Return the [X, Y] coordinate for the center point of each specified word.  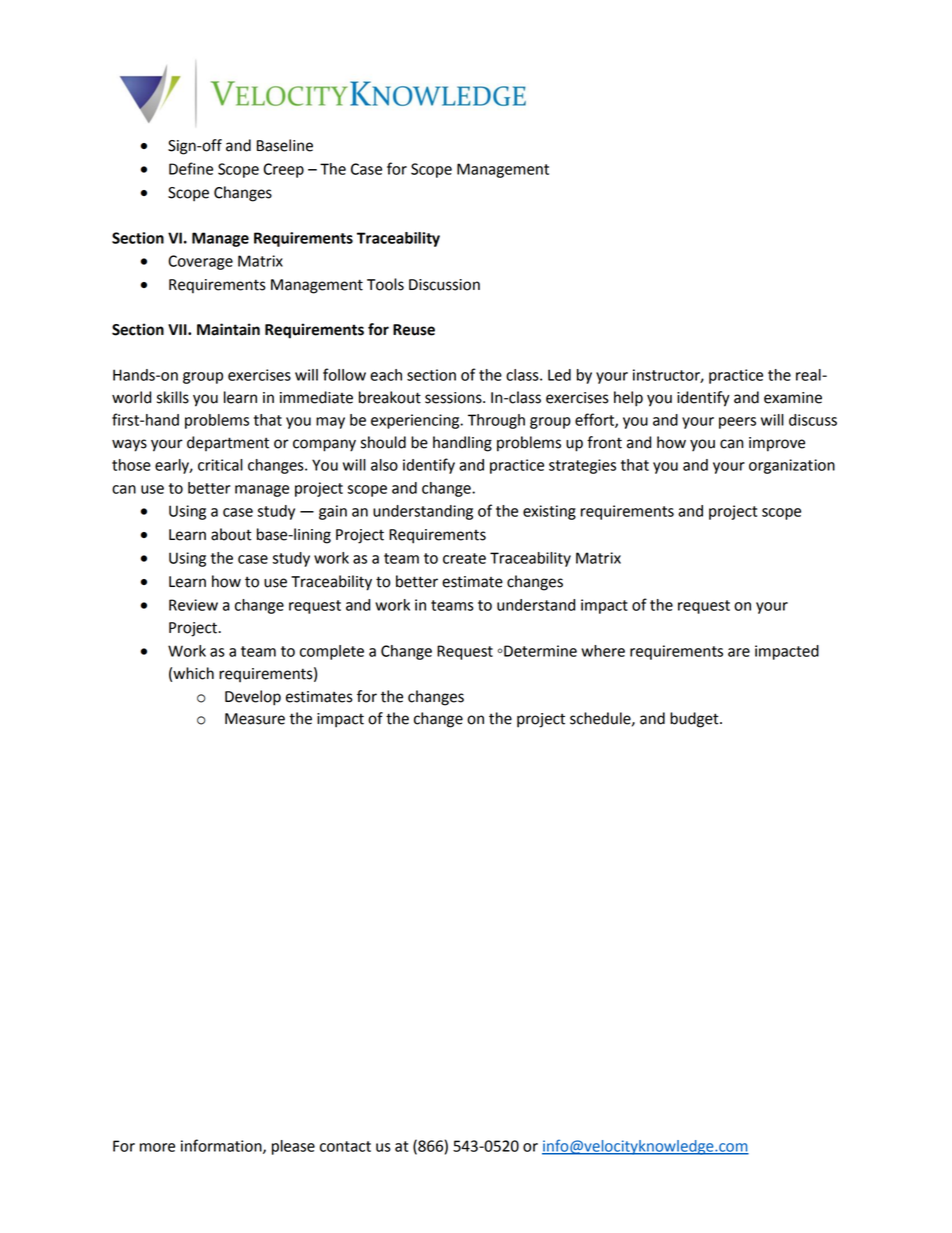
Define [191, 168]
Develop [253, 698]
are [739, 652]
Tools [385, 284]
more [157, 1147]
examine [793, 398]
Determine [539, 651]
